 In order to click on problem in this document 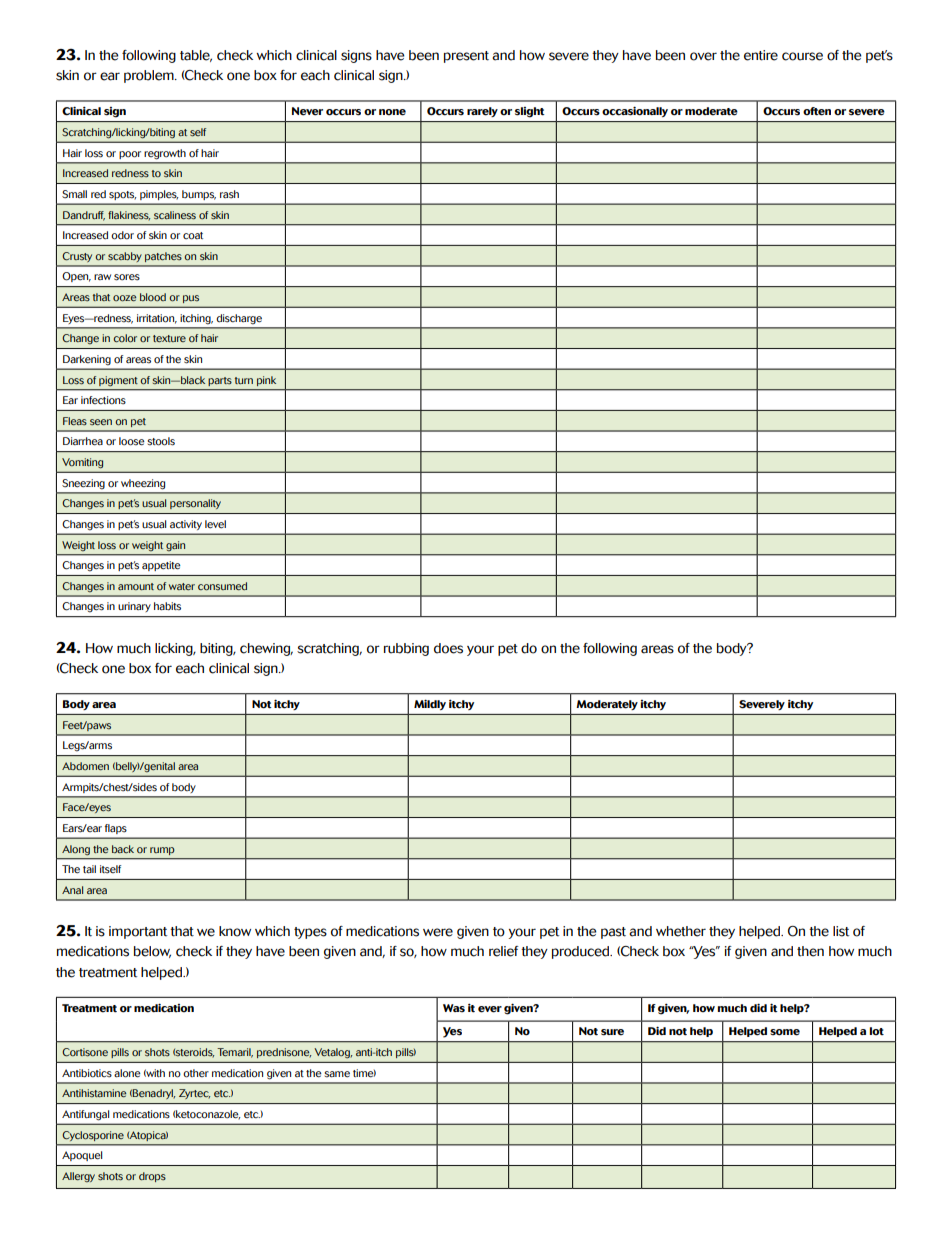, I will do `click(150, 76)`.
